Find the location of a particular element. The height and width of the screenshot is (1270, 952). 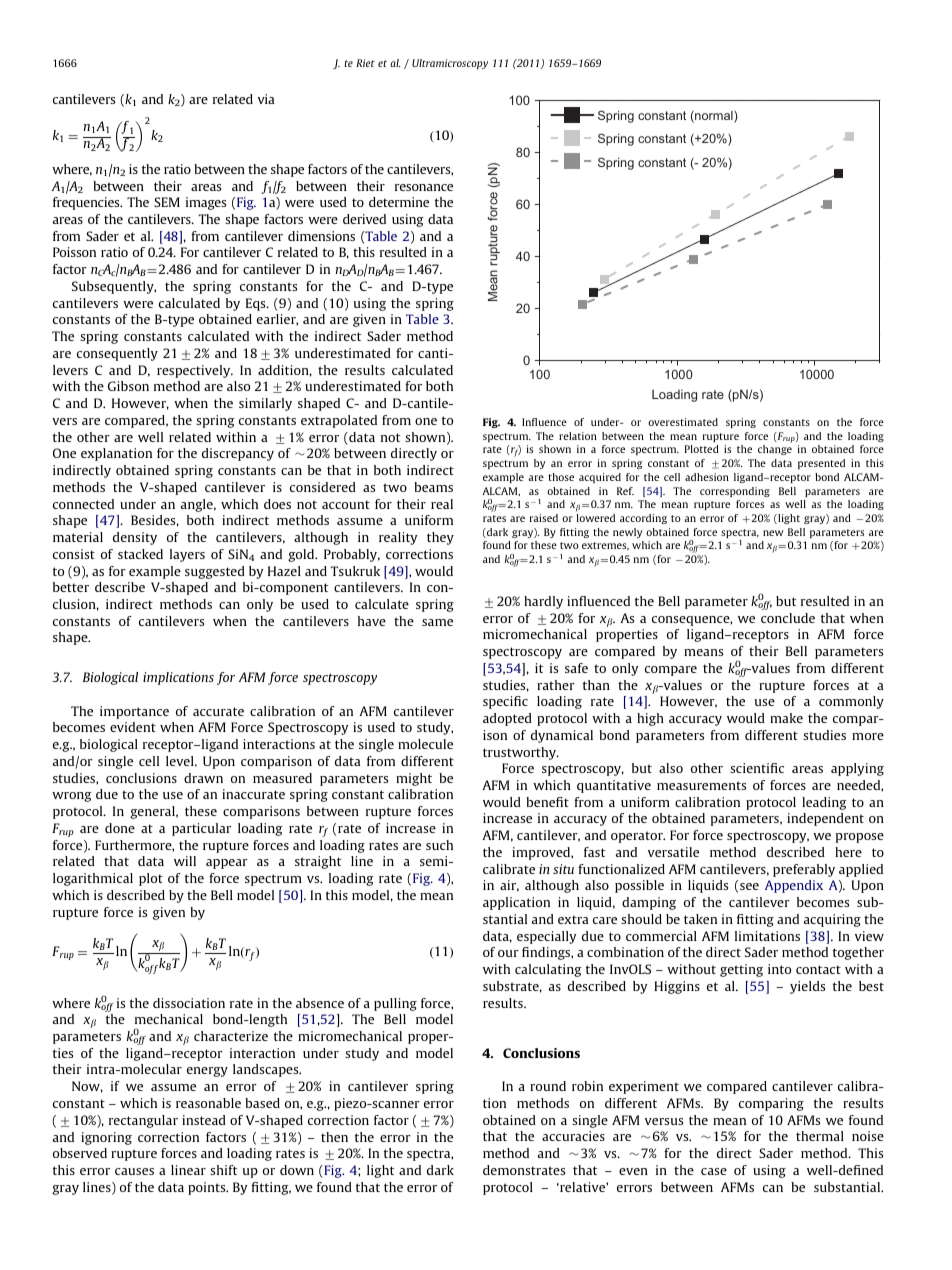

determine is located at coordinates (399, 202).
